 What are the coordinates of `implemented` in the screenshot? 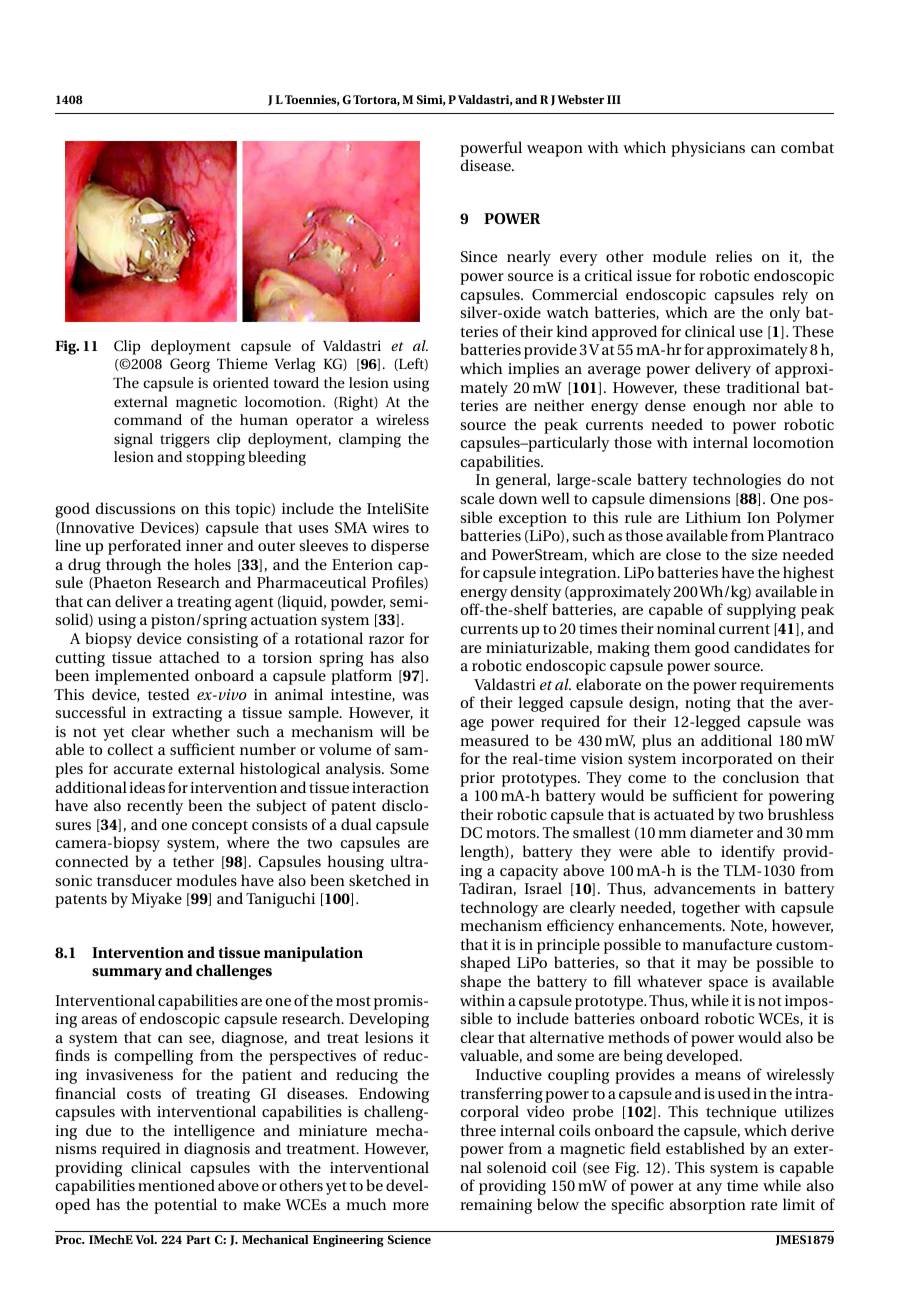 It's located at (142, 677).
